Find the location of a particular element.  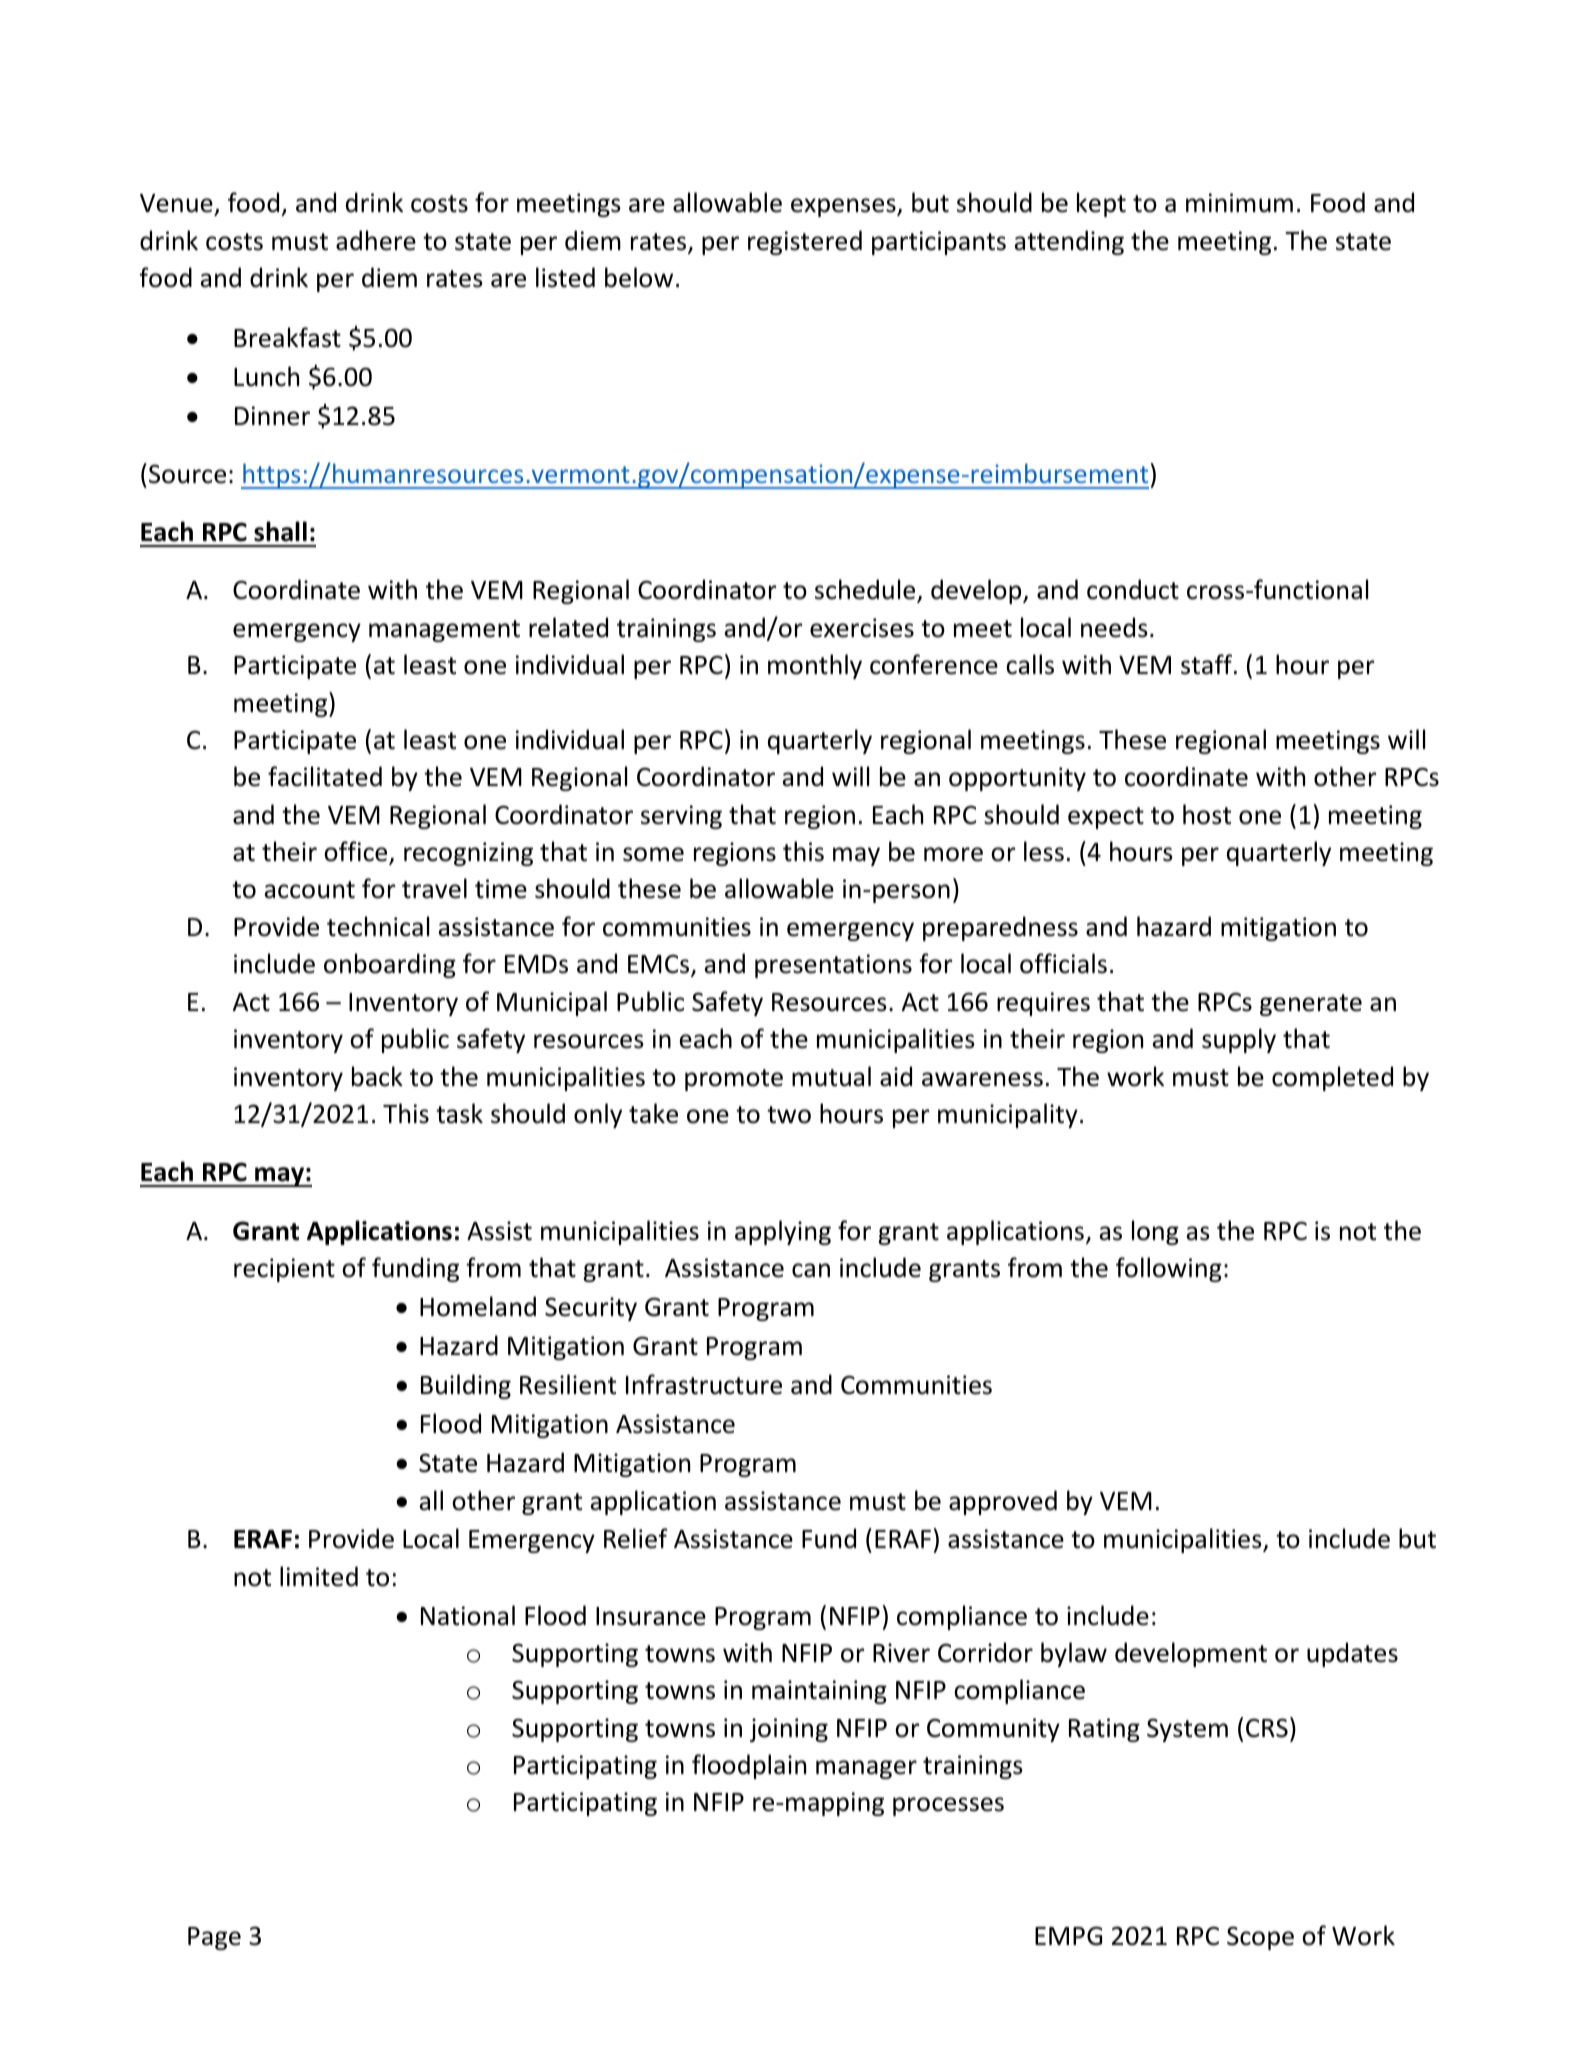

promote is located at coordinates (734, 1080).
